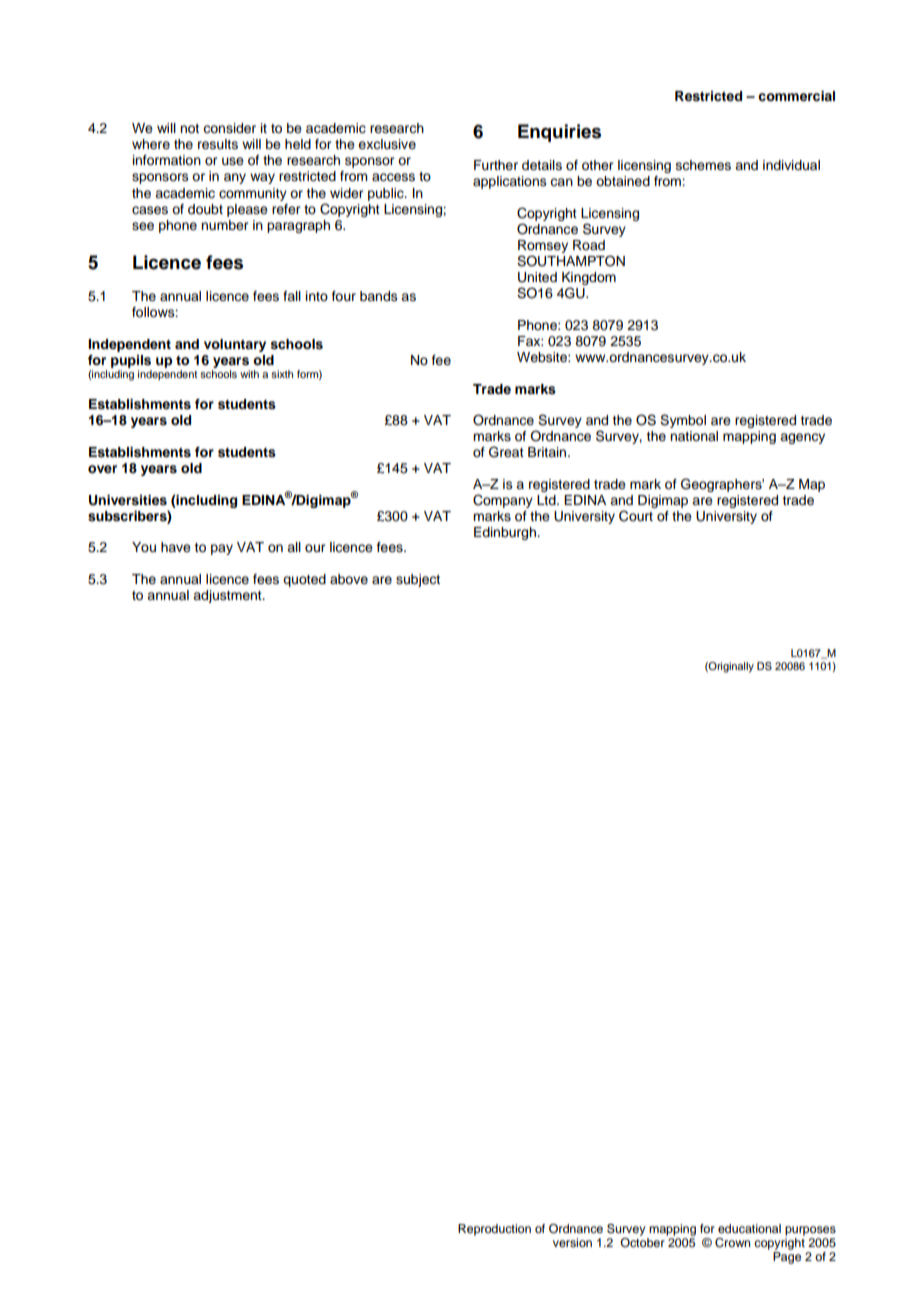  What do you see at coordinates (503, 501) in the image?
I see `Company` at bounding box center [503, 501].
